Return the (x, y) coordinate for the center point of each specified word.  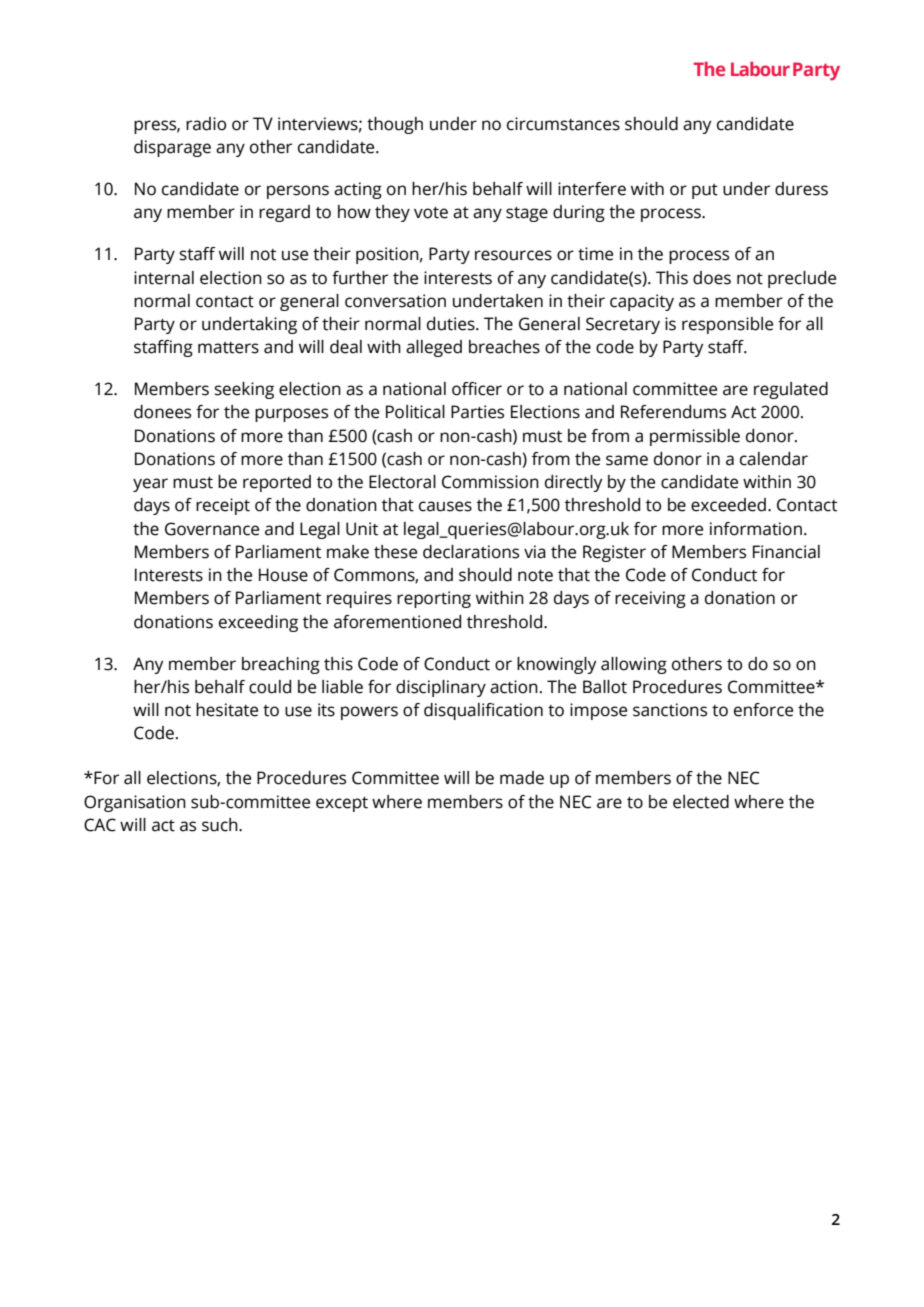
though (395, 125)
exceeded (728, 505)
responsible (727, 325)
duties (452, 324)
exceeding (258, 623)
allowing (634, 665)
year (150, 485)
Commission (490, 482)
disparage (172, 148)
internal (164, 278)
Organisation (135, 803)
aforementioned (397, 622)
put (705, 191)
